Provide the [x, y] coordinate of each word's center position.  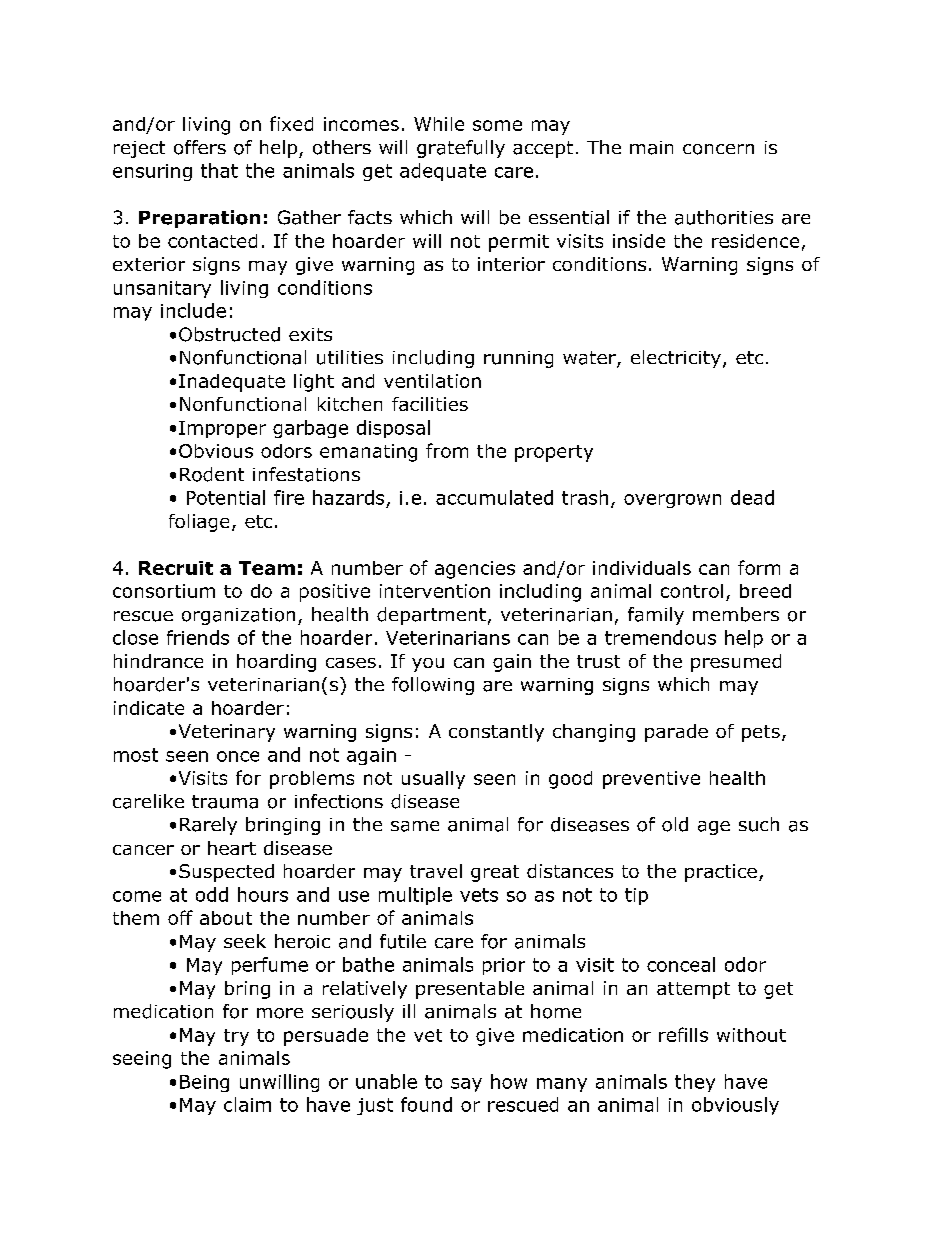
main [651, 148]
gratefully [461, 149]
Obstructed [229, 334]
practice [721, 873]
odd [212, 894]
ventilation [432, 381]
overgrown [672, 501]
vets [479, 895]
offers [200, 147]
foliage [199, 523]
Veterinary [227, 733]
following [433, 686]
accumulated [494, 497]
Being [204, 1083]
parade [676, 733]
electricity [676, 359]
